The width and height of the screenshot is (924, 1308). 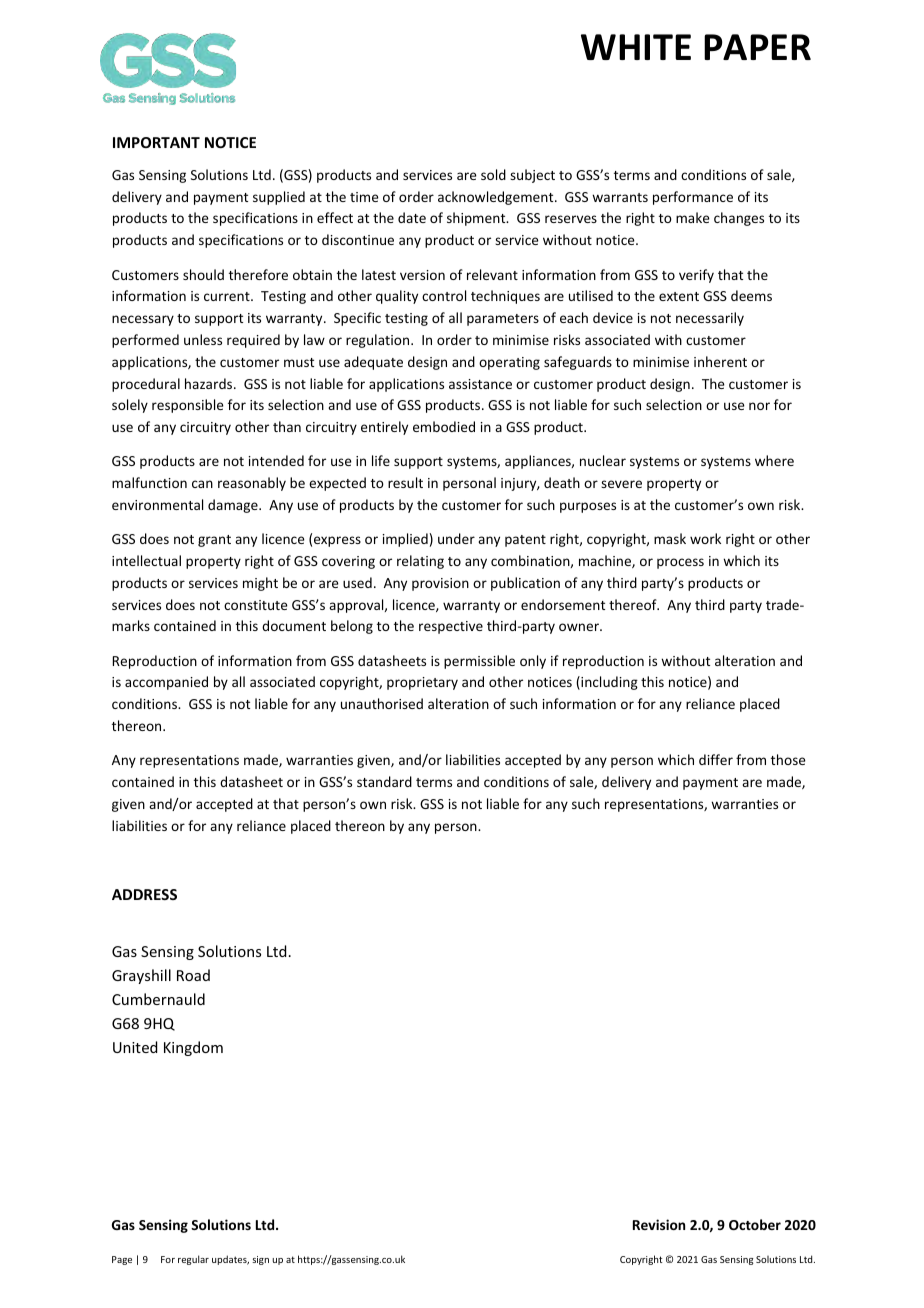 What do you see at coordinates (166, 683) in the screenshot?
I see `accompanied` at bounding box center [166, 683].
